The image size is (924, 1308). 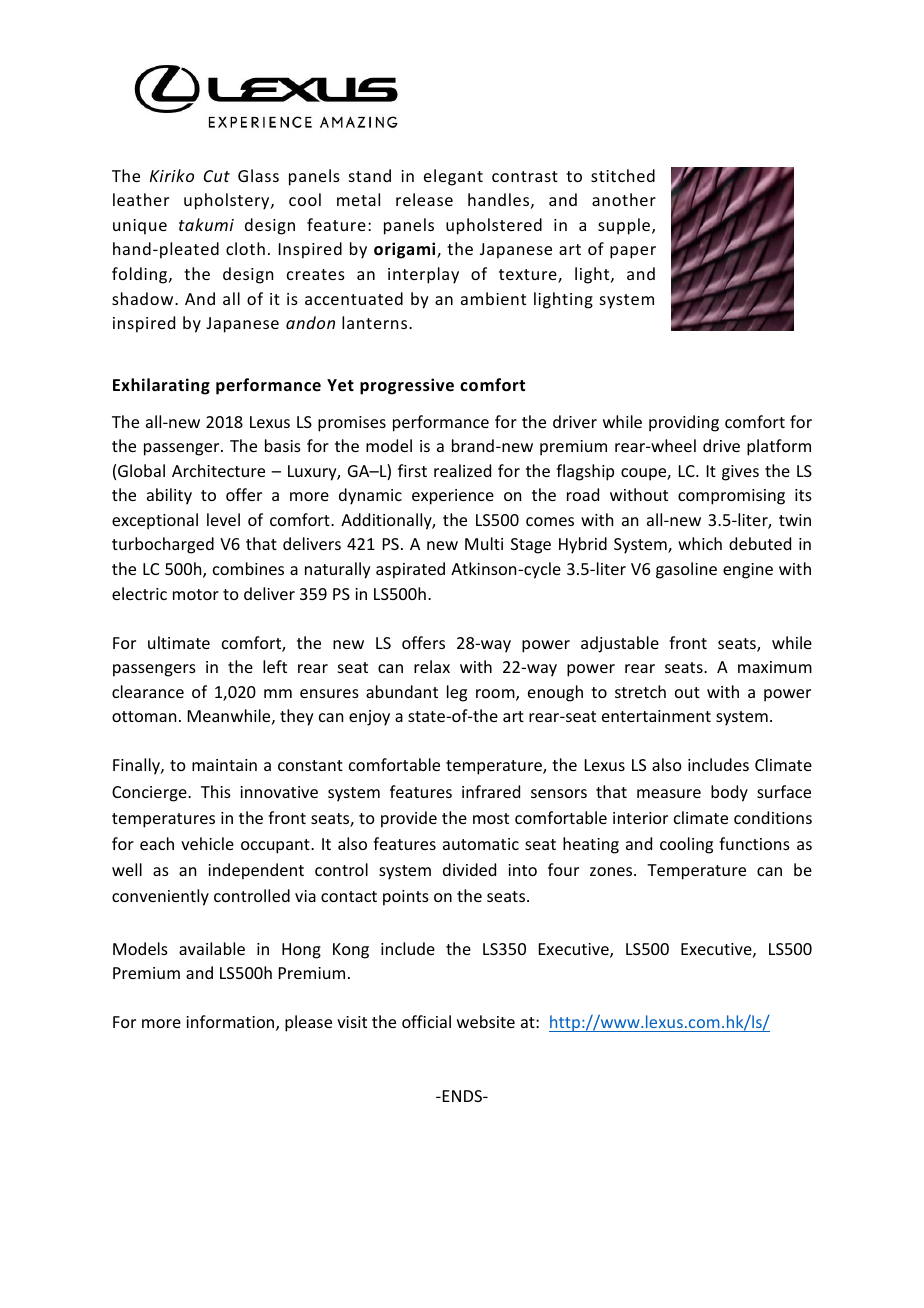 What do you see at coordinates (196, 594) in the screenshot?
I see `motor` at bounding box center [196, 594].
